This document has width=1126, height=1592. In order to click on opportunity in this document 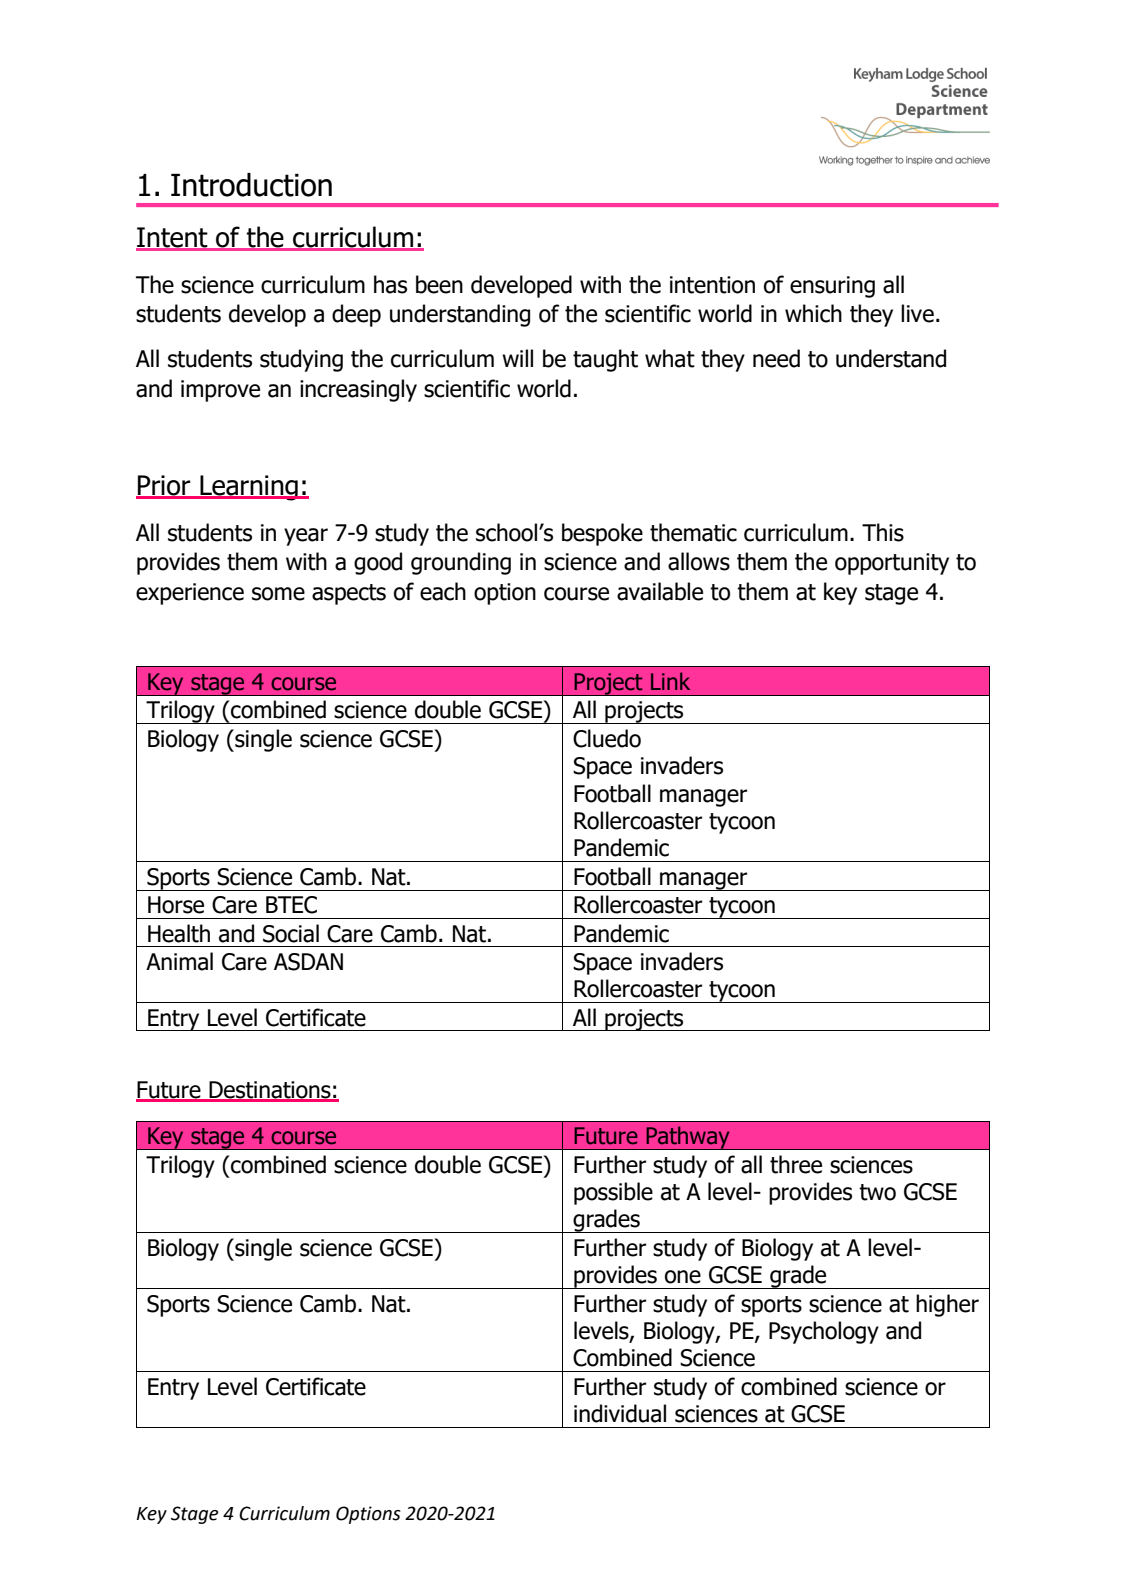, I will do `click(892, 564)`.
